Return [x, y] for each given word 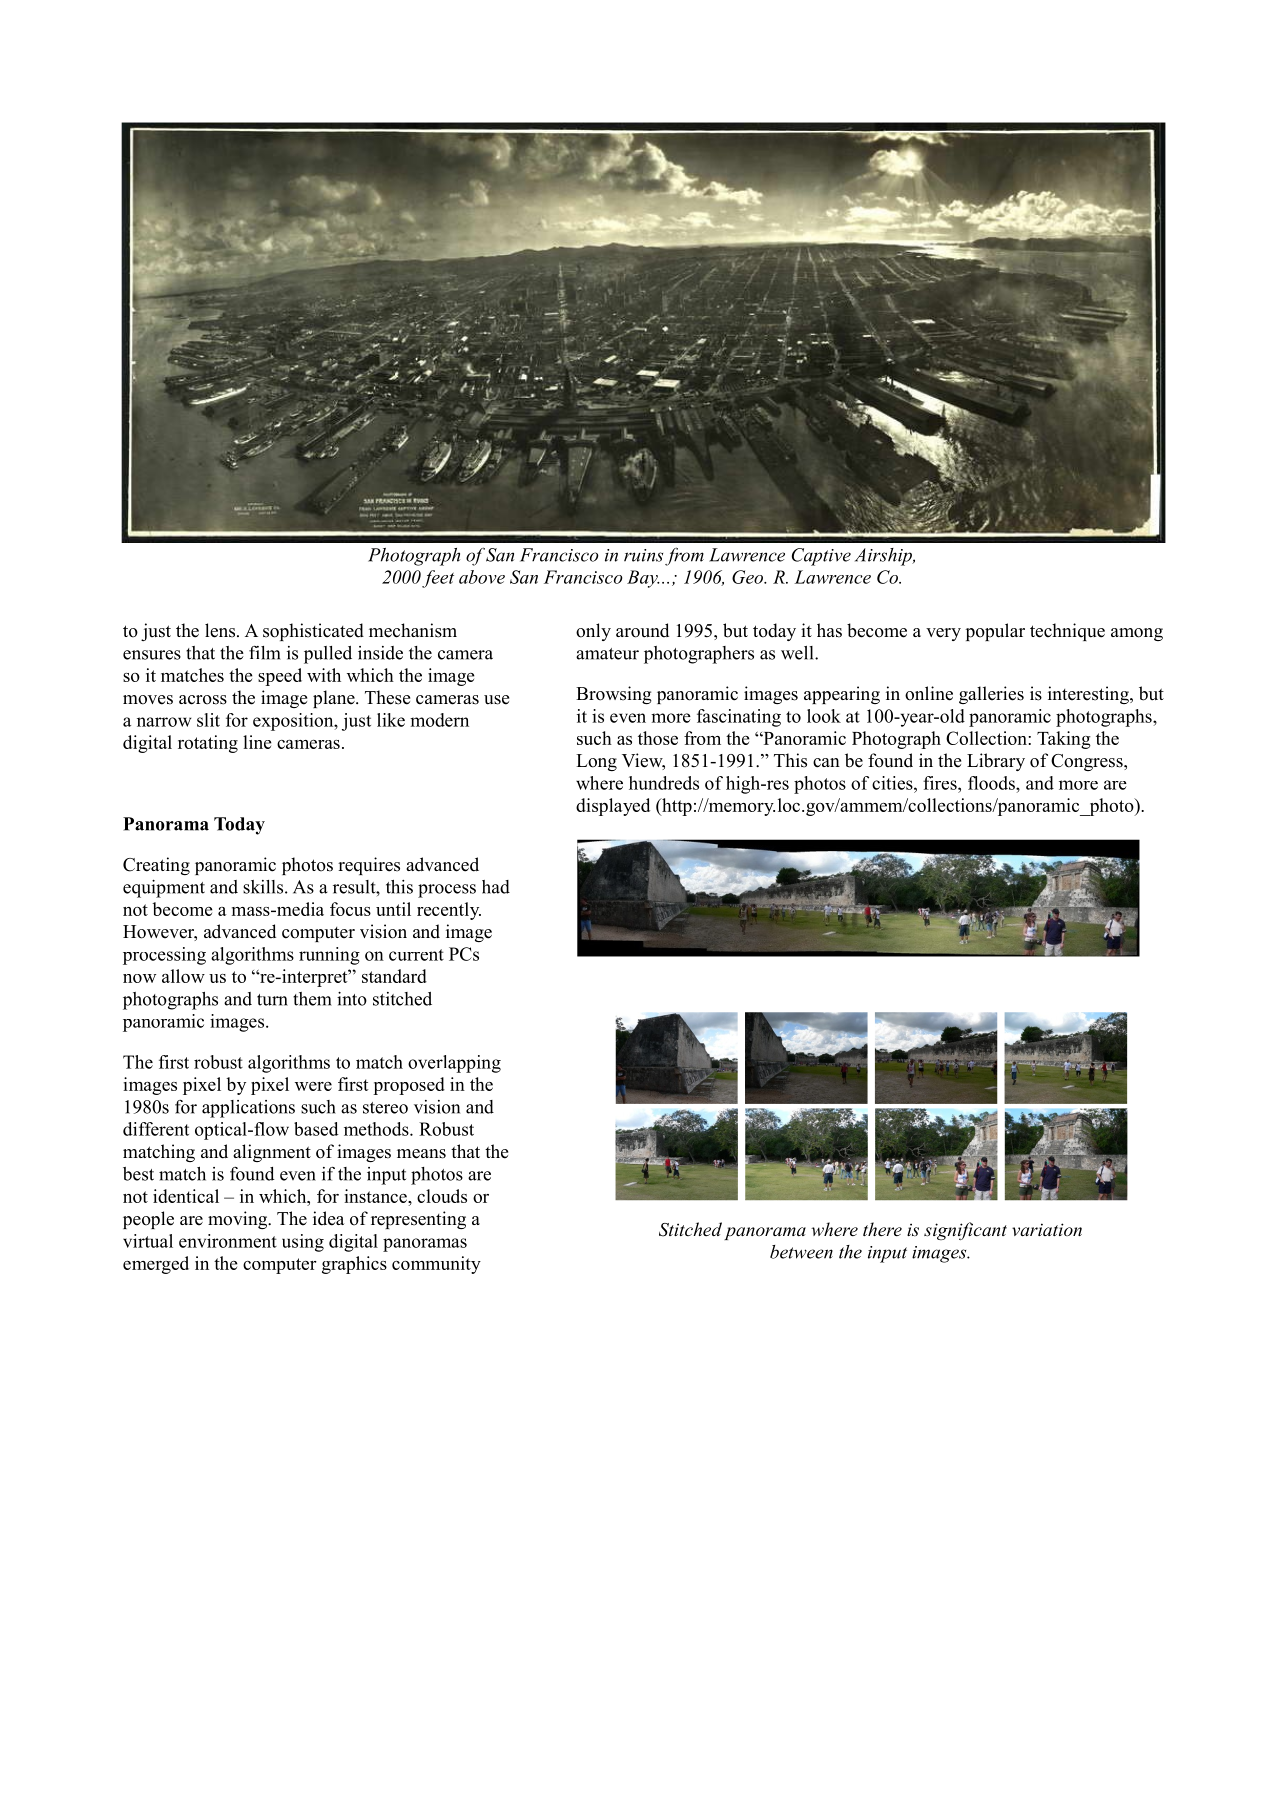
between [801, 1252]
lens [221, 630]
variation [1047, 1229]
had [496, 887]
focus [350, 909]
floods [992, 783]
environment [228, 1241]
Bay [643, 579]
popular [995, 632]
